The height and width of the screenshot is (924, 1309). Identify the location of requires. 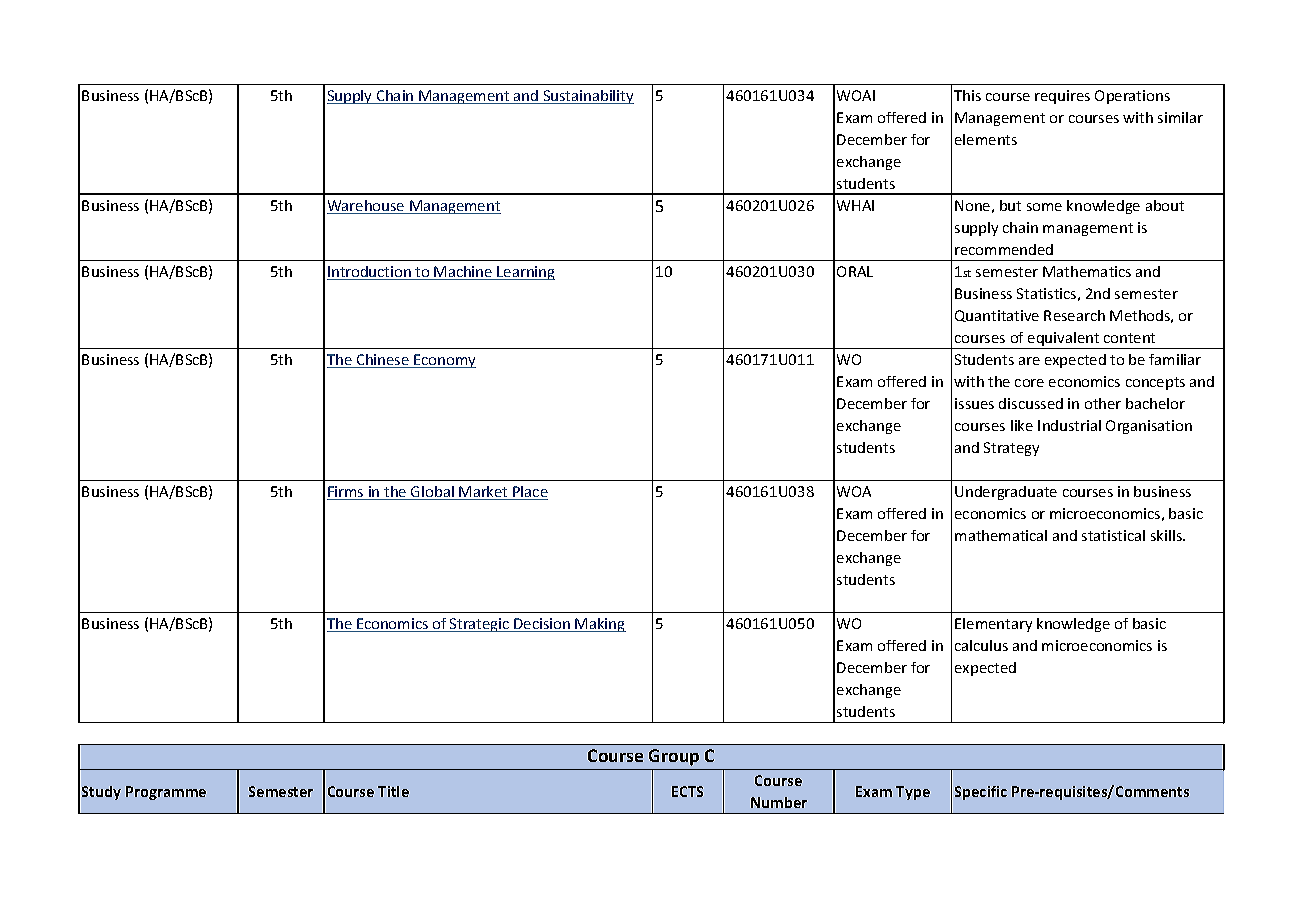
(1062, 97).
